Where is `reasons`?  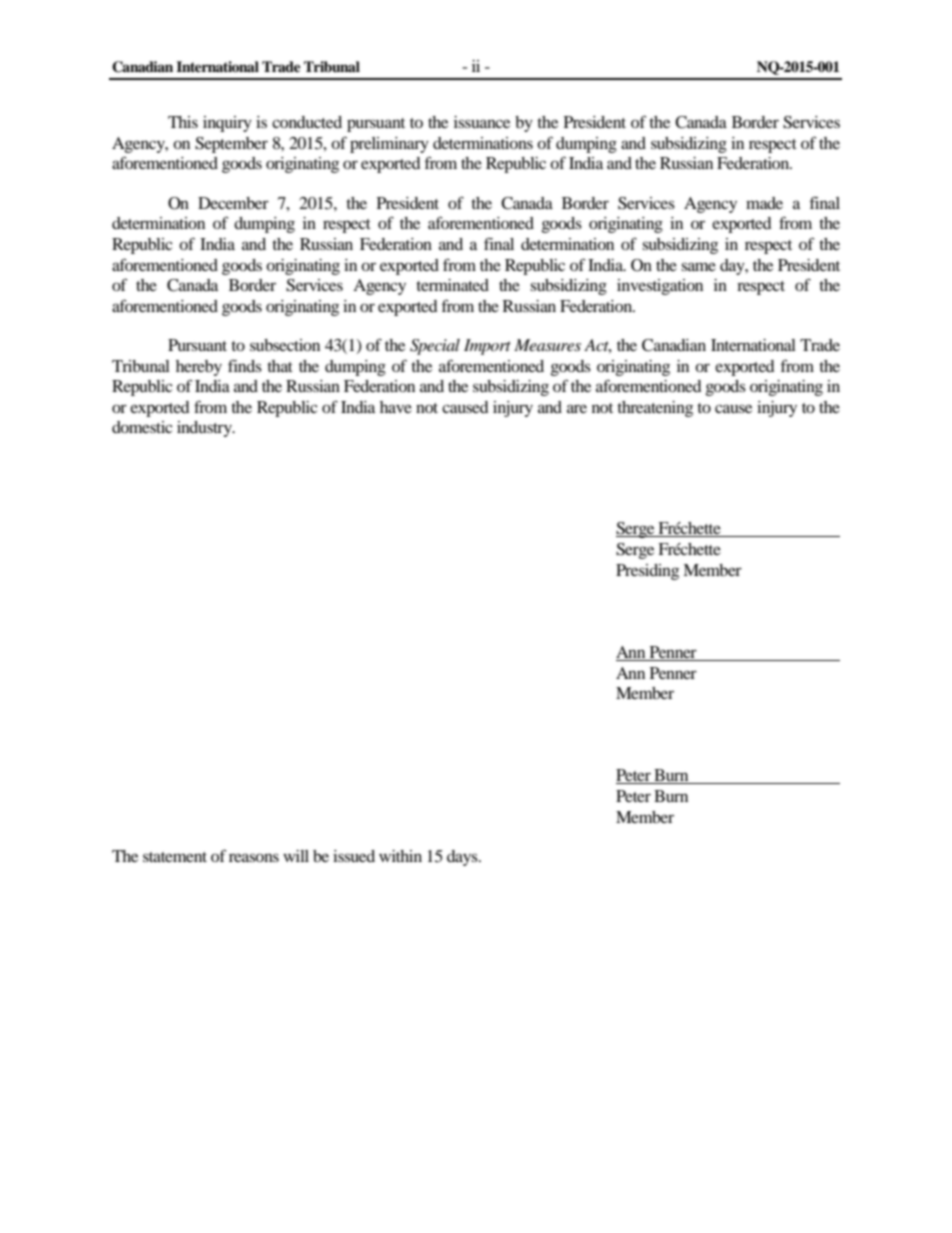 reasons is located at coordinates (254, 857).
